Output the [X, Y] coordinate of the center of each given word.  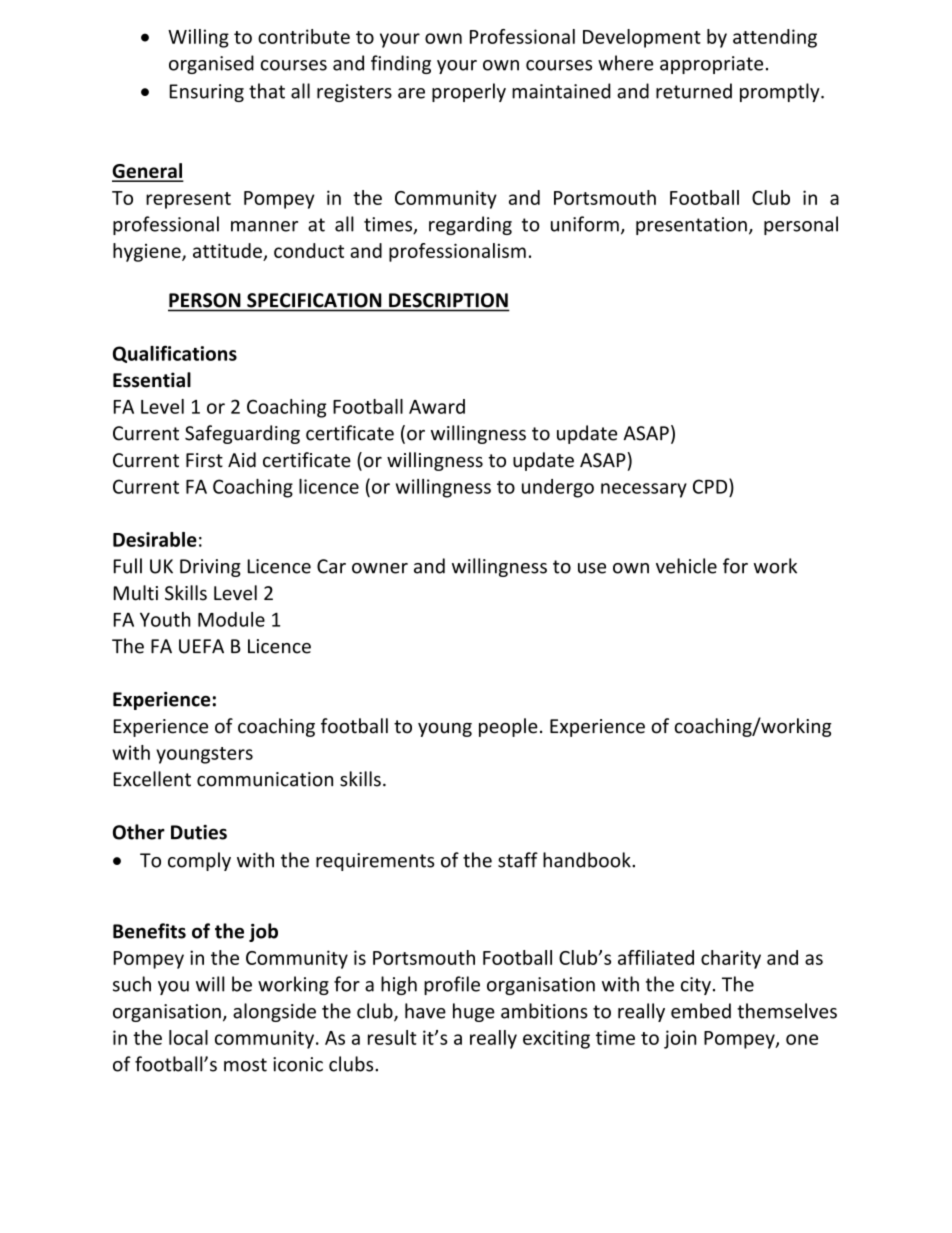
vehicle [686, 566]
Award [437, 406]
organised [211, 64]
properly [469, 92]
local [188, 1037]
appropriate [711, 65]
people [508, 727]
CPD [711, 486]
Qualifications [175, 354]
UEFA [201, 646]
